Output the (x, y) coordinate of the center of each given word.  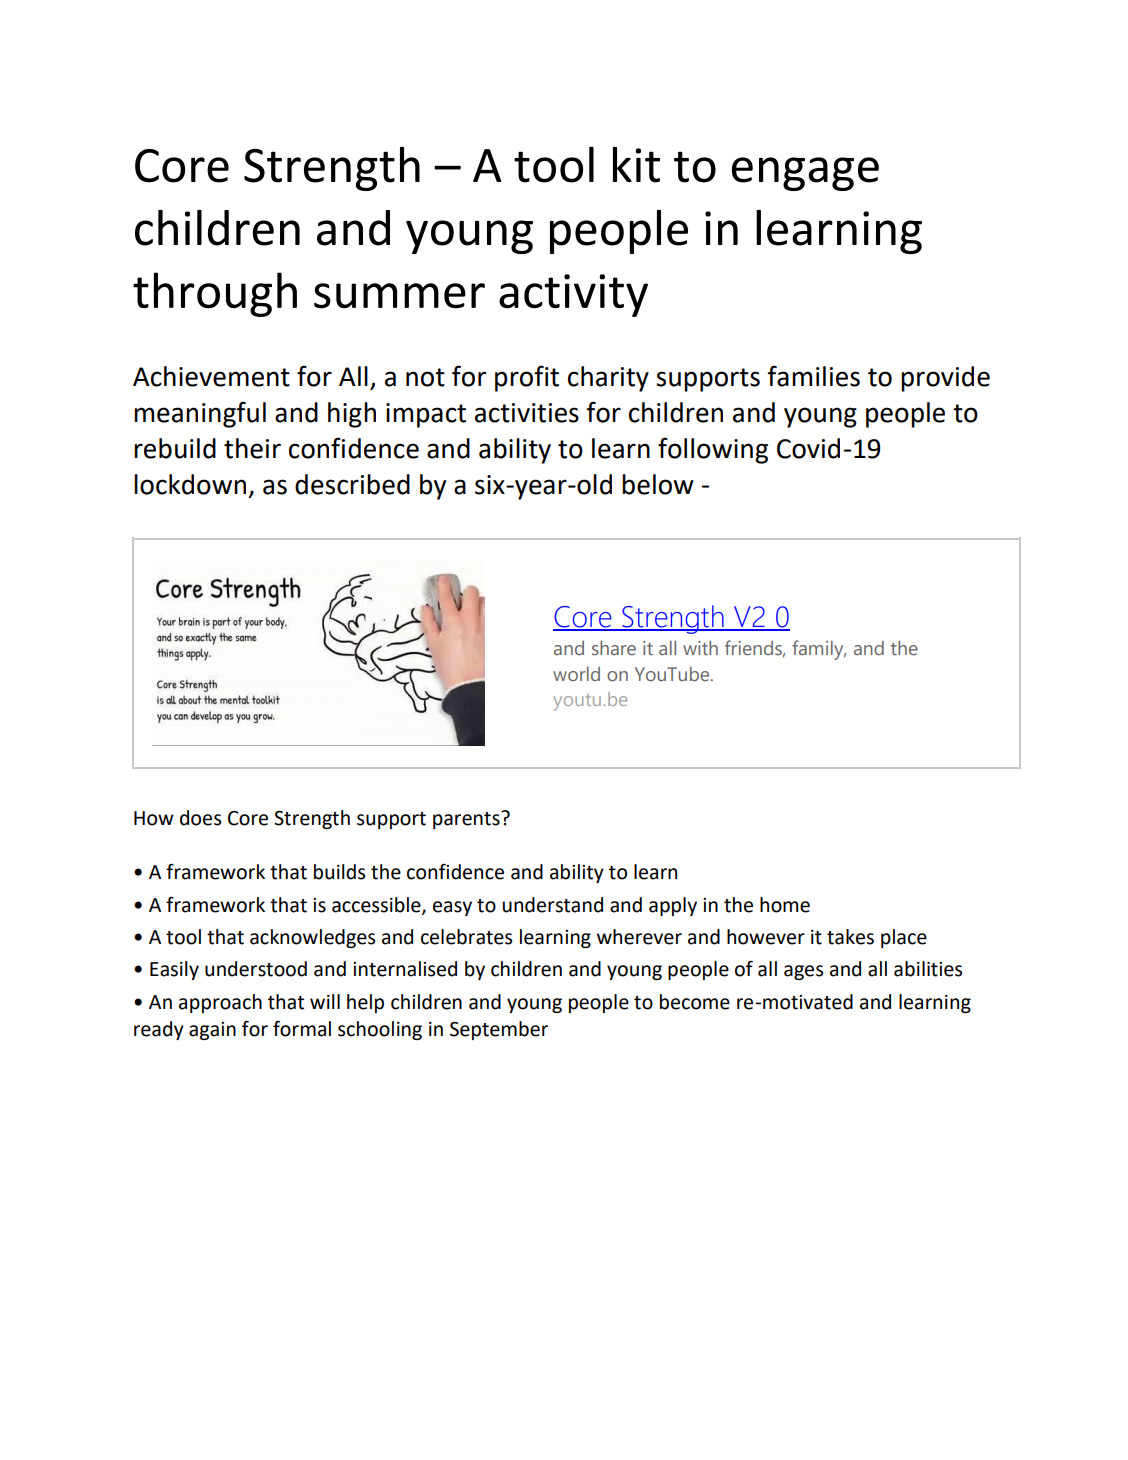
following (713, 450)
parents (467, 820)
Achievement (211, 376)
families (813, 376)
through (215, 294)
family (819, 650)
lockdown (190, 484)
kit (636, 165)
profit (527, 378)
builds (339, 872)
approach (220, 1003)
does (200, 818)
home (785, 905)
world (576, 674)
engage (805, 174)
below (658, 484)
